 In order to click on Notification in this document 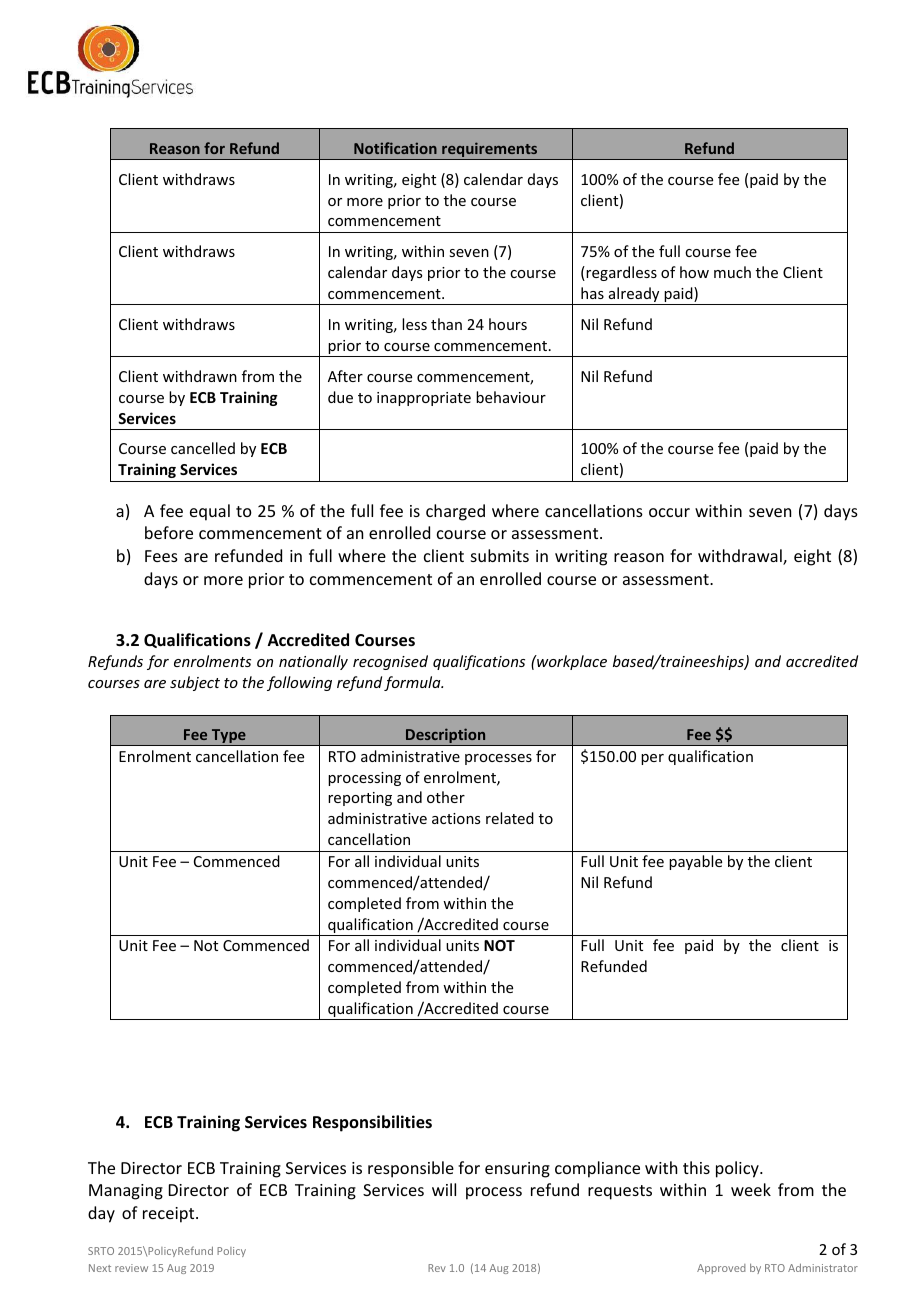, I will do `click(395, 148)`.
